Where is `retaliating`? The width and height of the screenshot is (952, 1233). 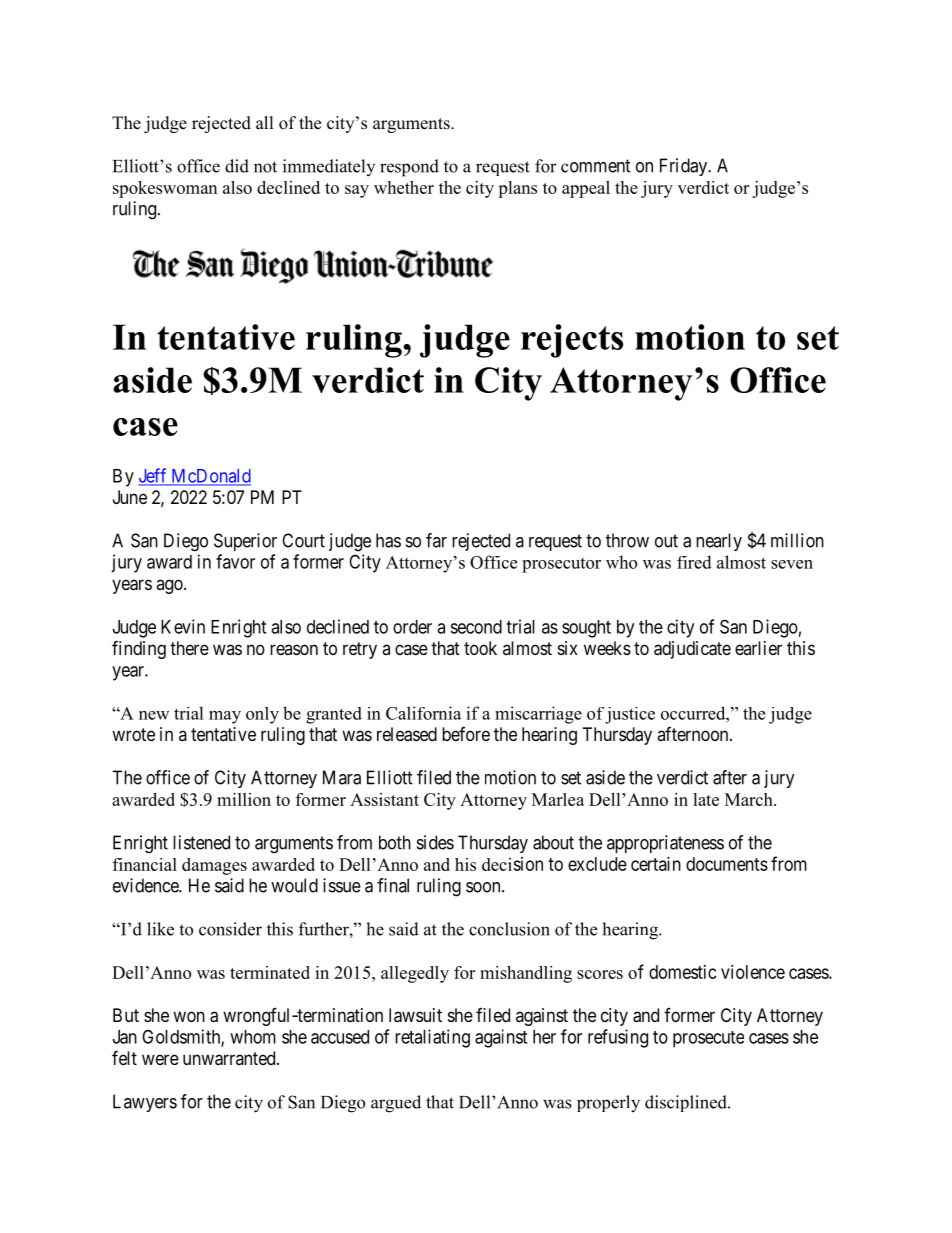
retaliating is located at coordinates (432, 1038).
